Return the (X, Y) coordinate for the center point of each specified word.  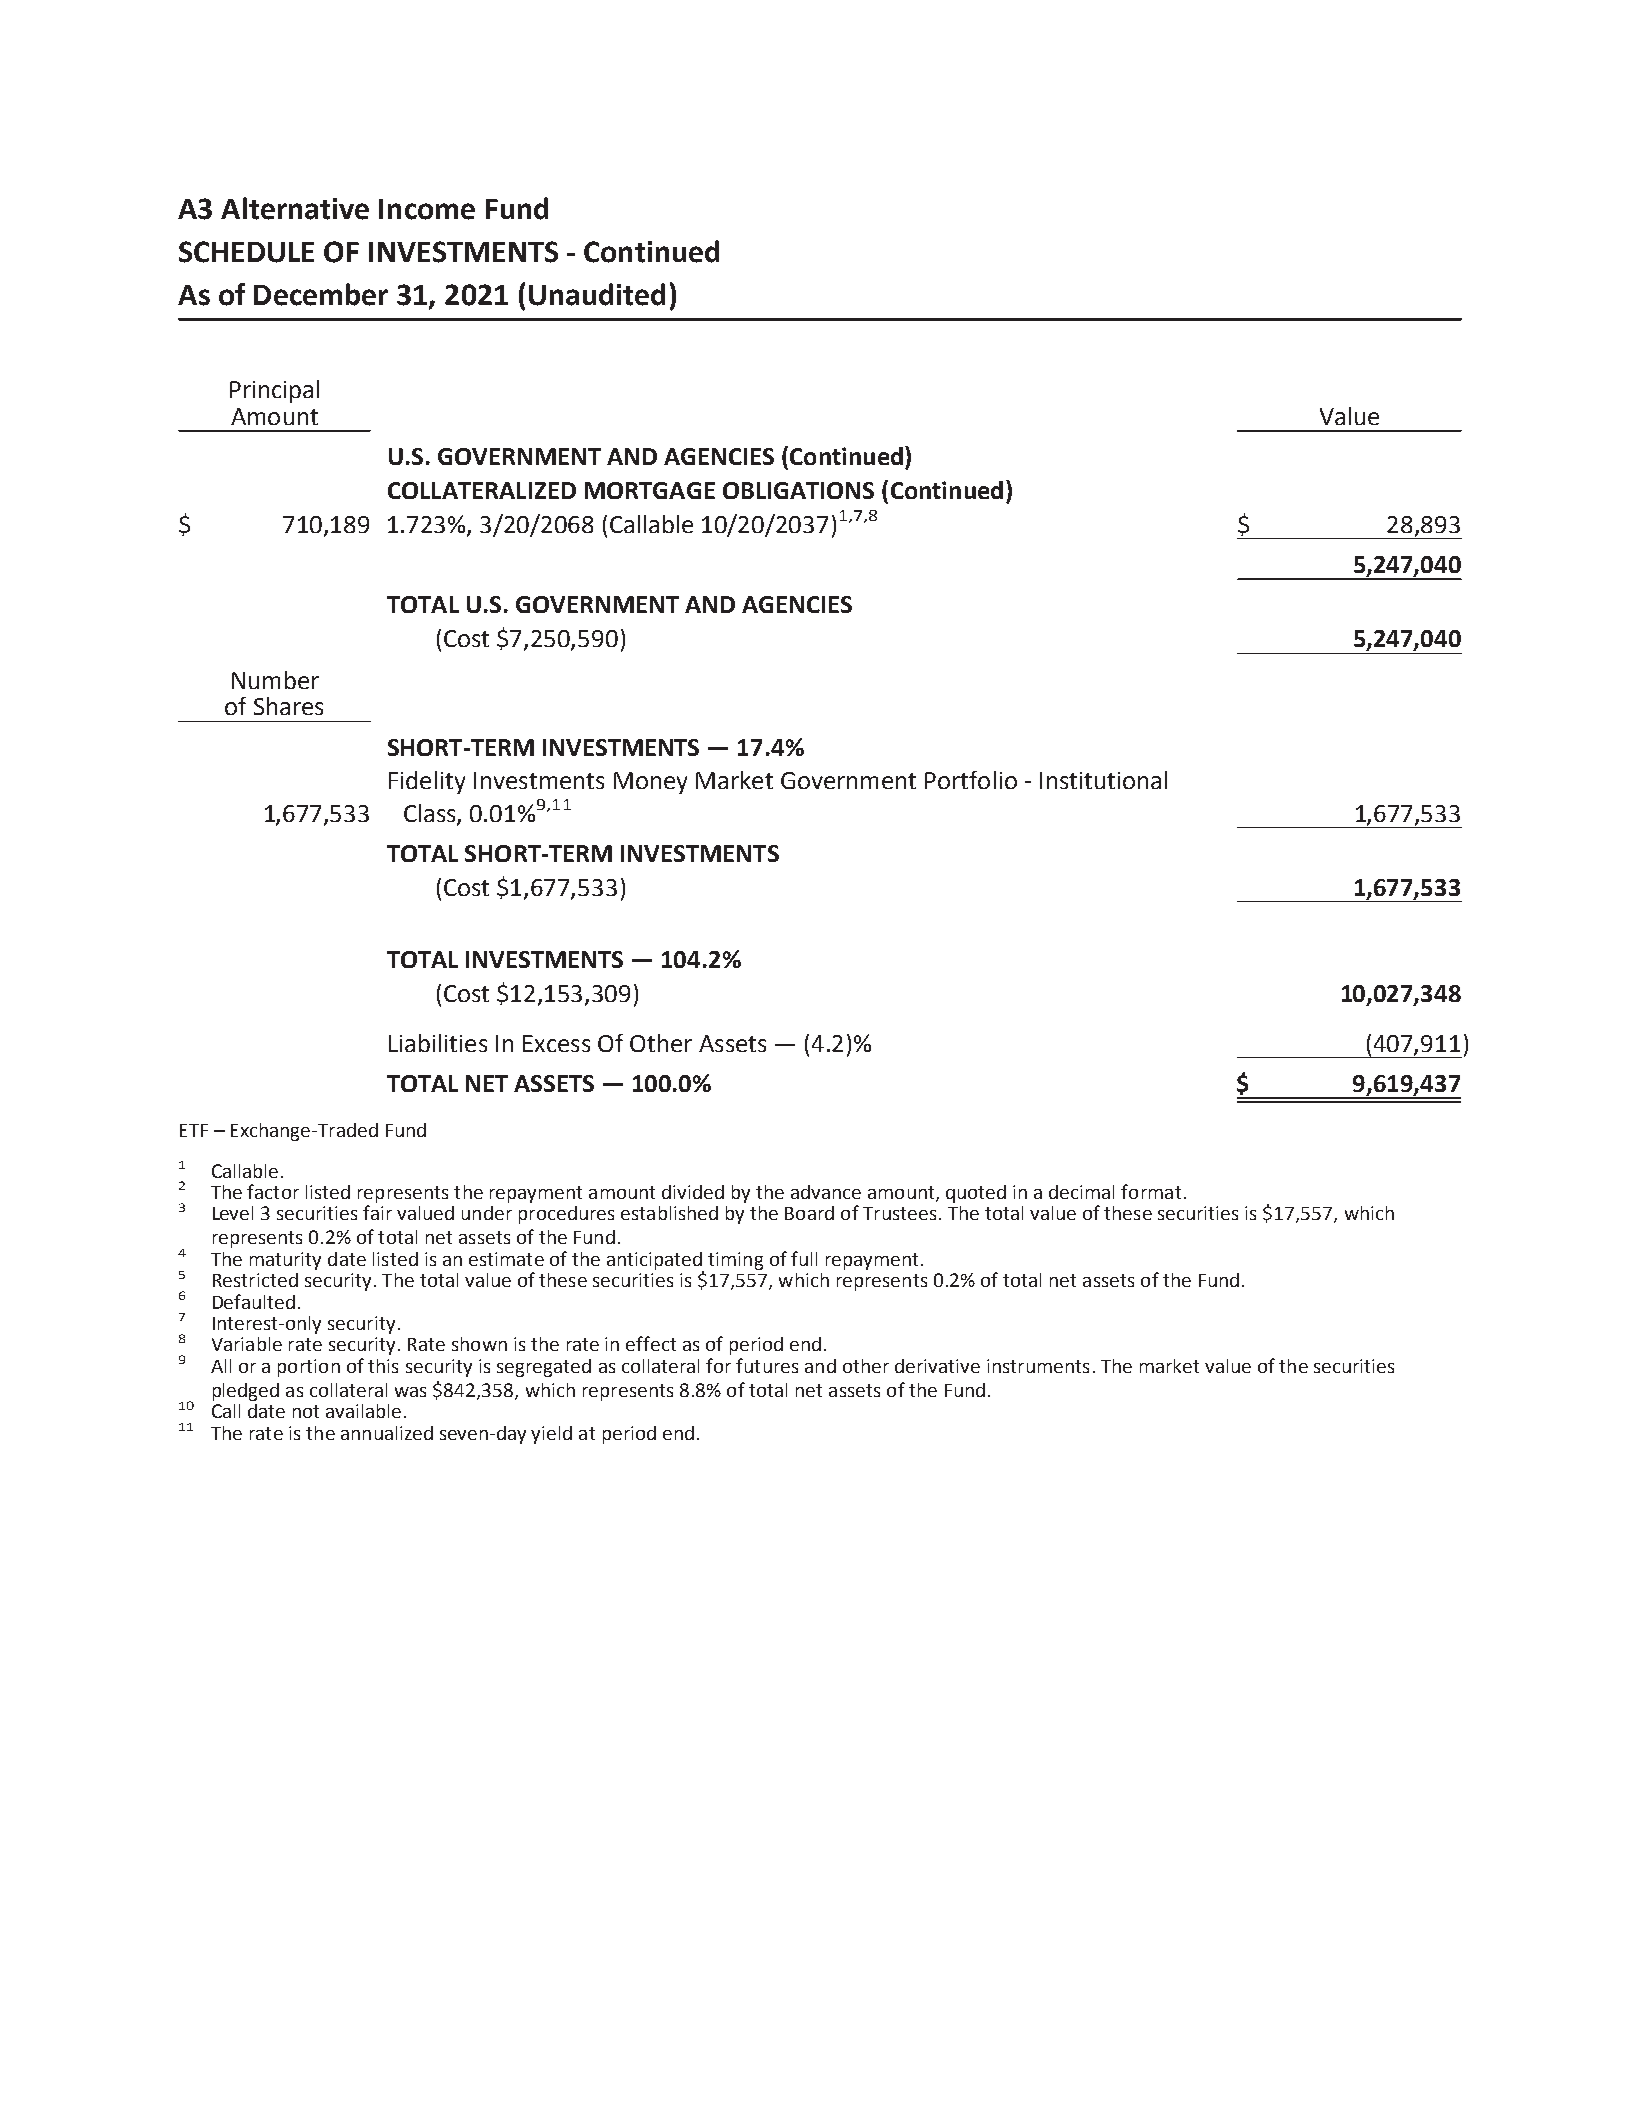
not (306, 1411)
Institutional (1103, 780)
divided (693, 1192)
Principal (274, 391)
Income (427, 209)
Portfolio (971, 780)
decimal (1081, 1192)
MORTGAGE (650, 490)
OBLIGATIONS (798, 490)
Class (431, 814)
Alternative (295, 208)
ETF (194, 1130)
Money (650, 783)
